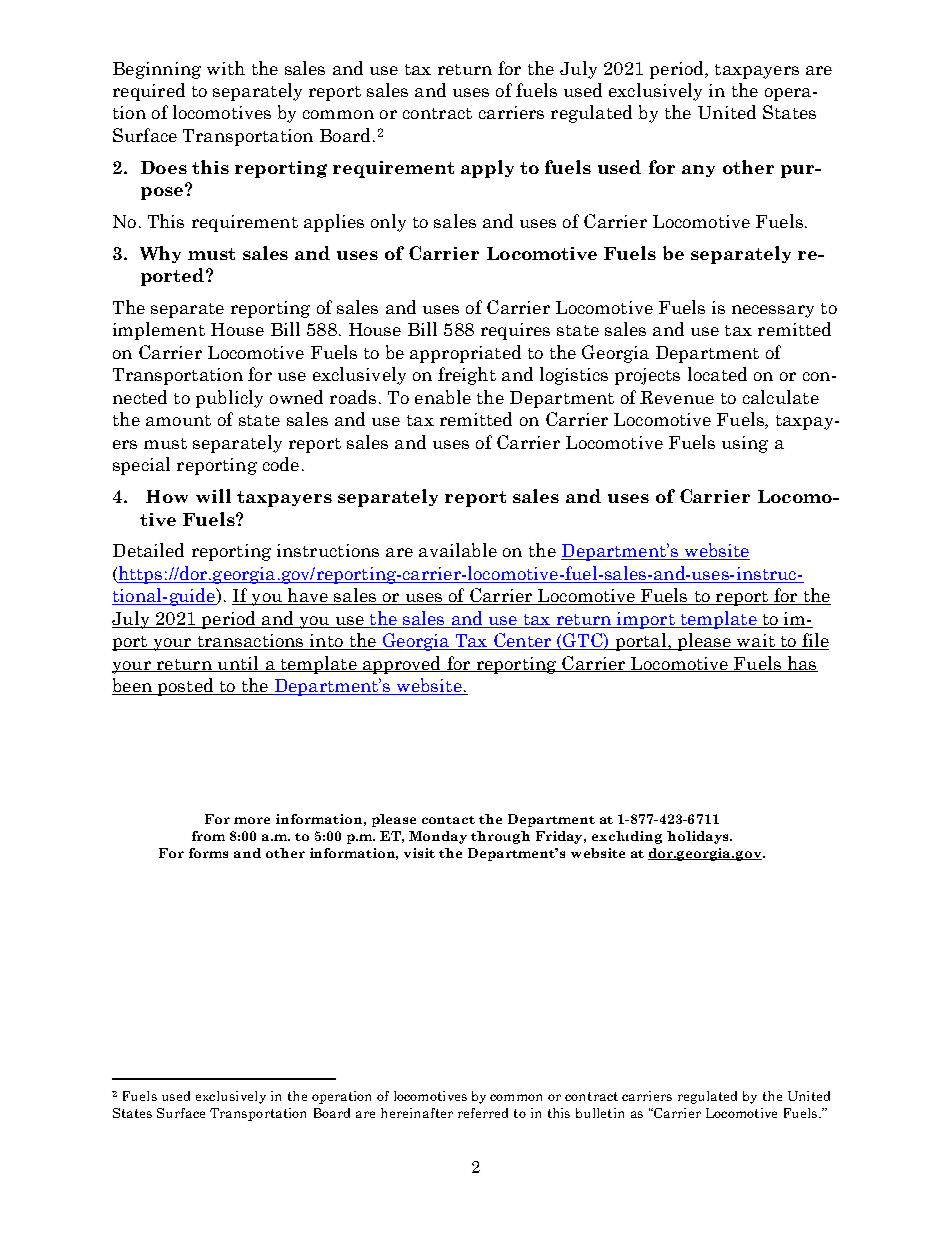  Describe the element at coordinates (186, 687) in the page. I see `posted` at that location.
